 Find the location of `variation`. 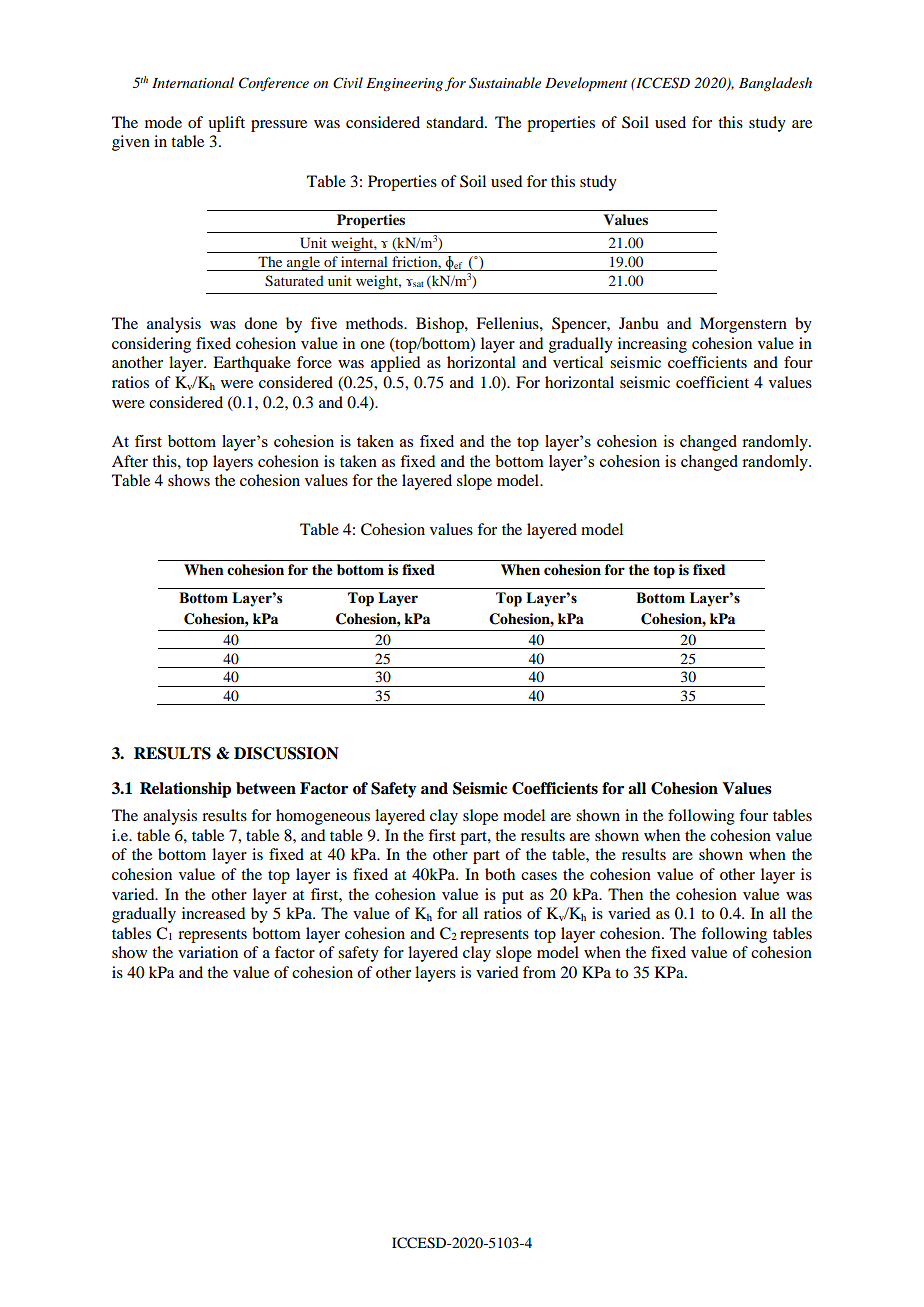

variation is located at coordinates (208, 952).
